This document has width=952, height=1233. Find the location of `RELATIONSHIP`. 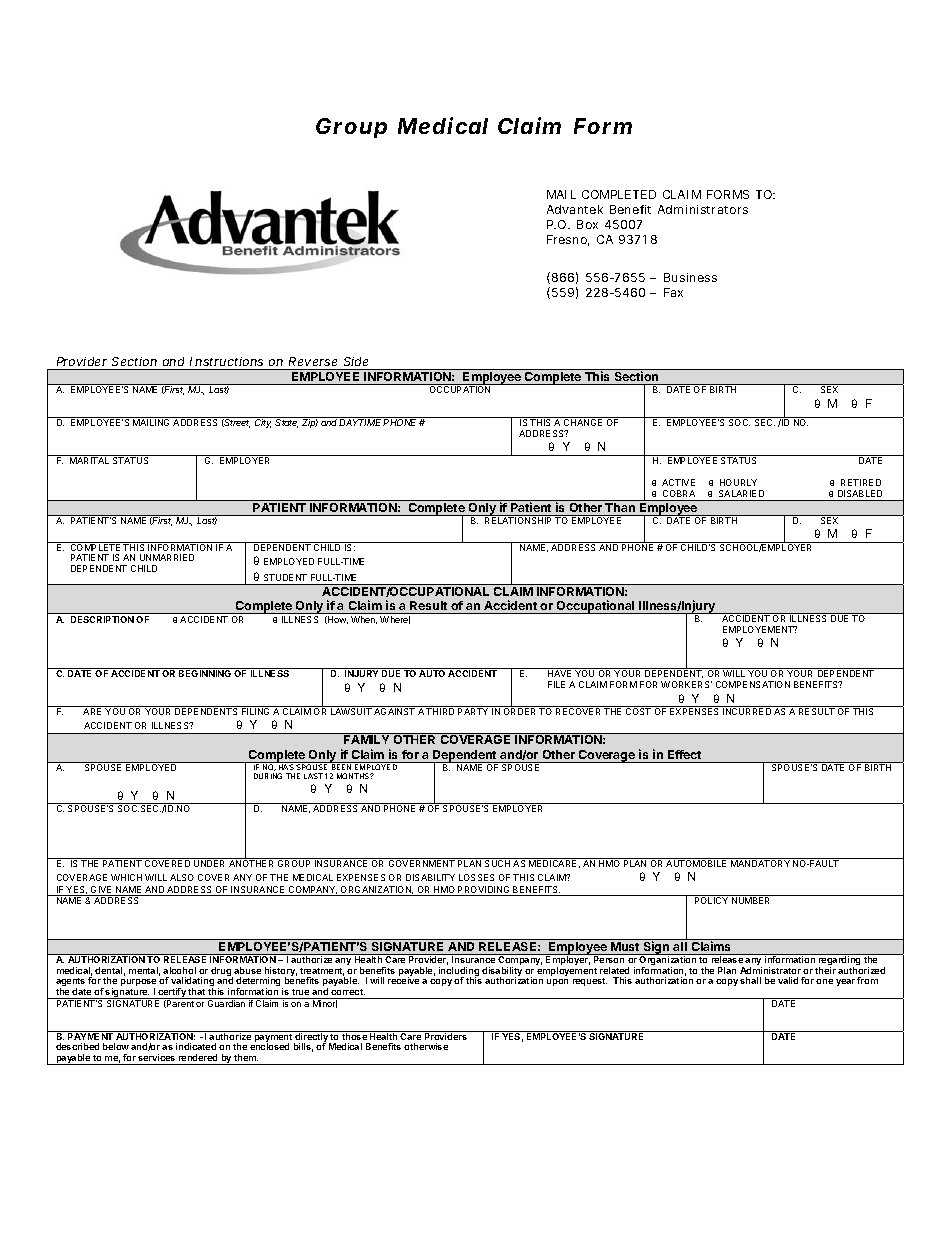

RELATIONSHIP is located at coordinates (519, 519).
